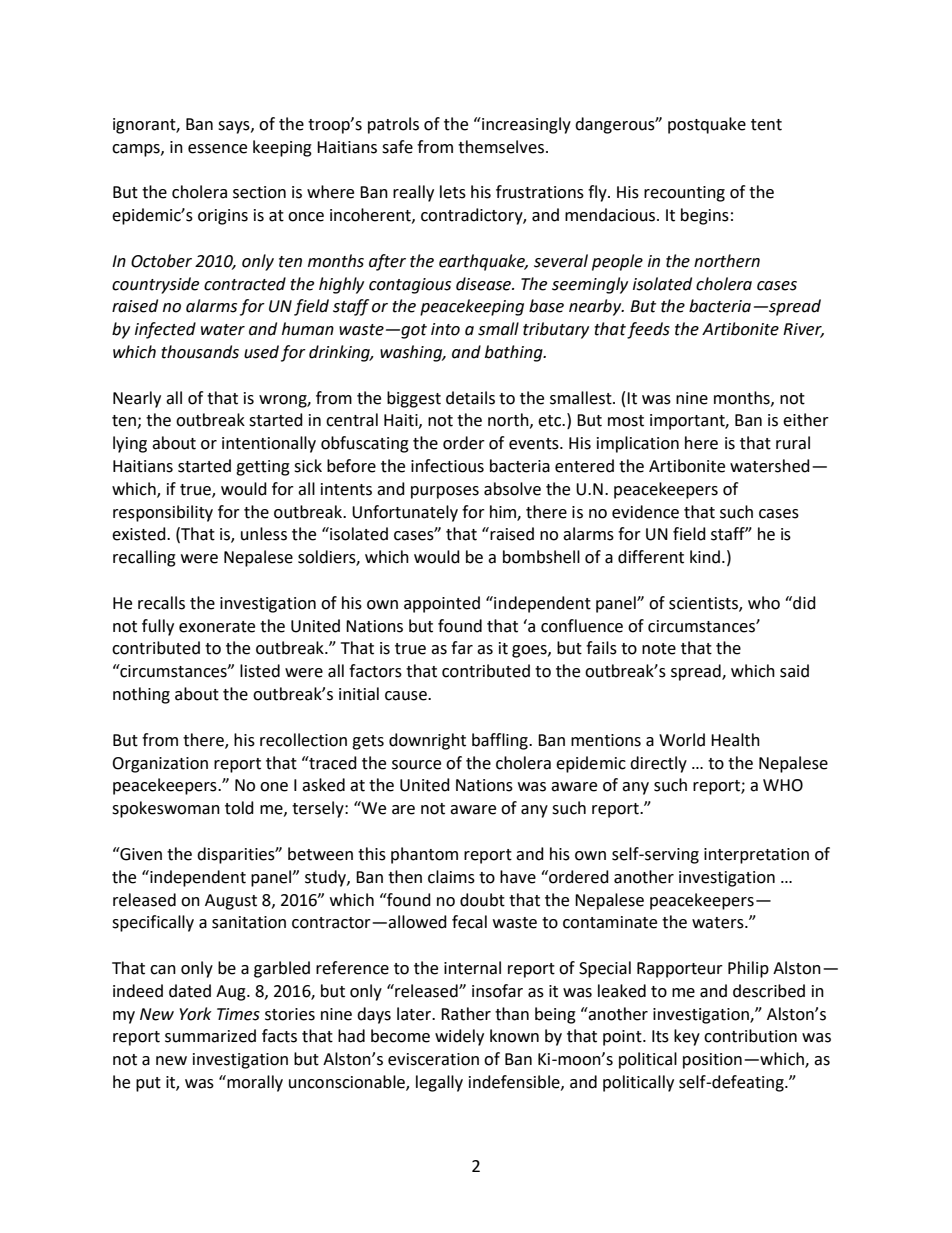  I want to click on themselves, so click(502, 147).
